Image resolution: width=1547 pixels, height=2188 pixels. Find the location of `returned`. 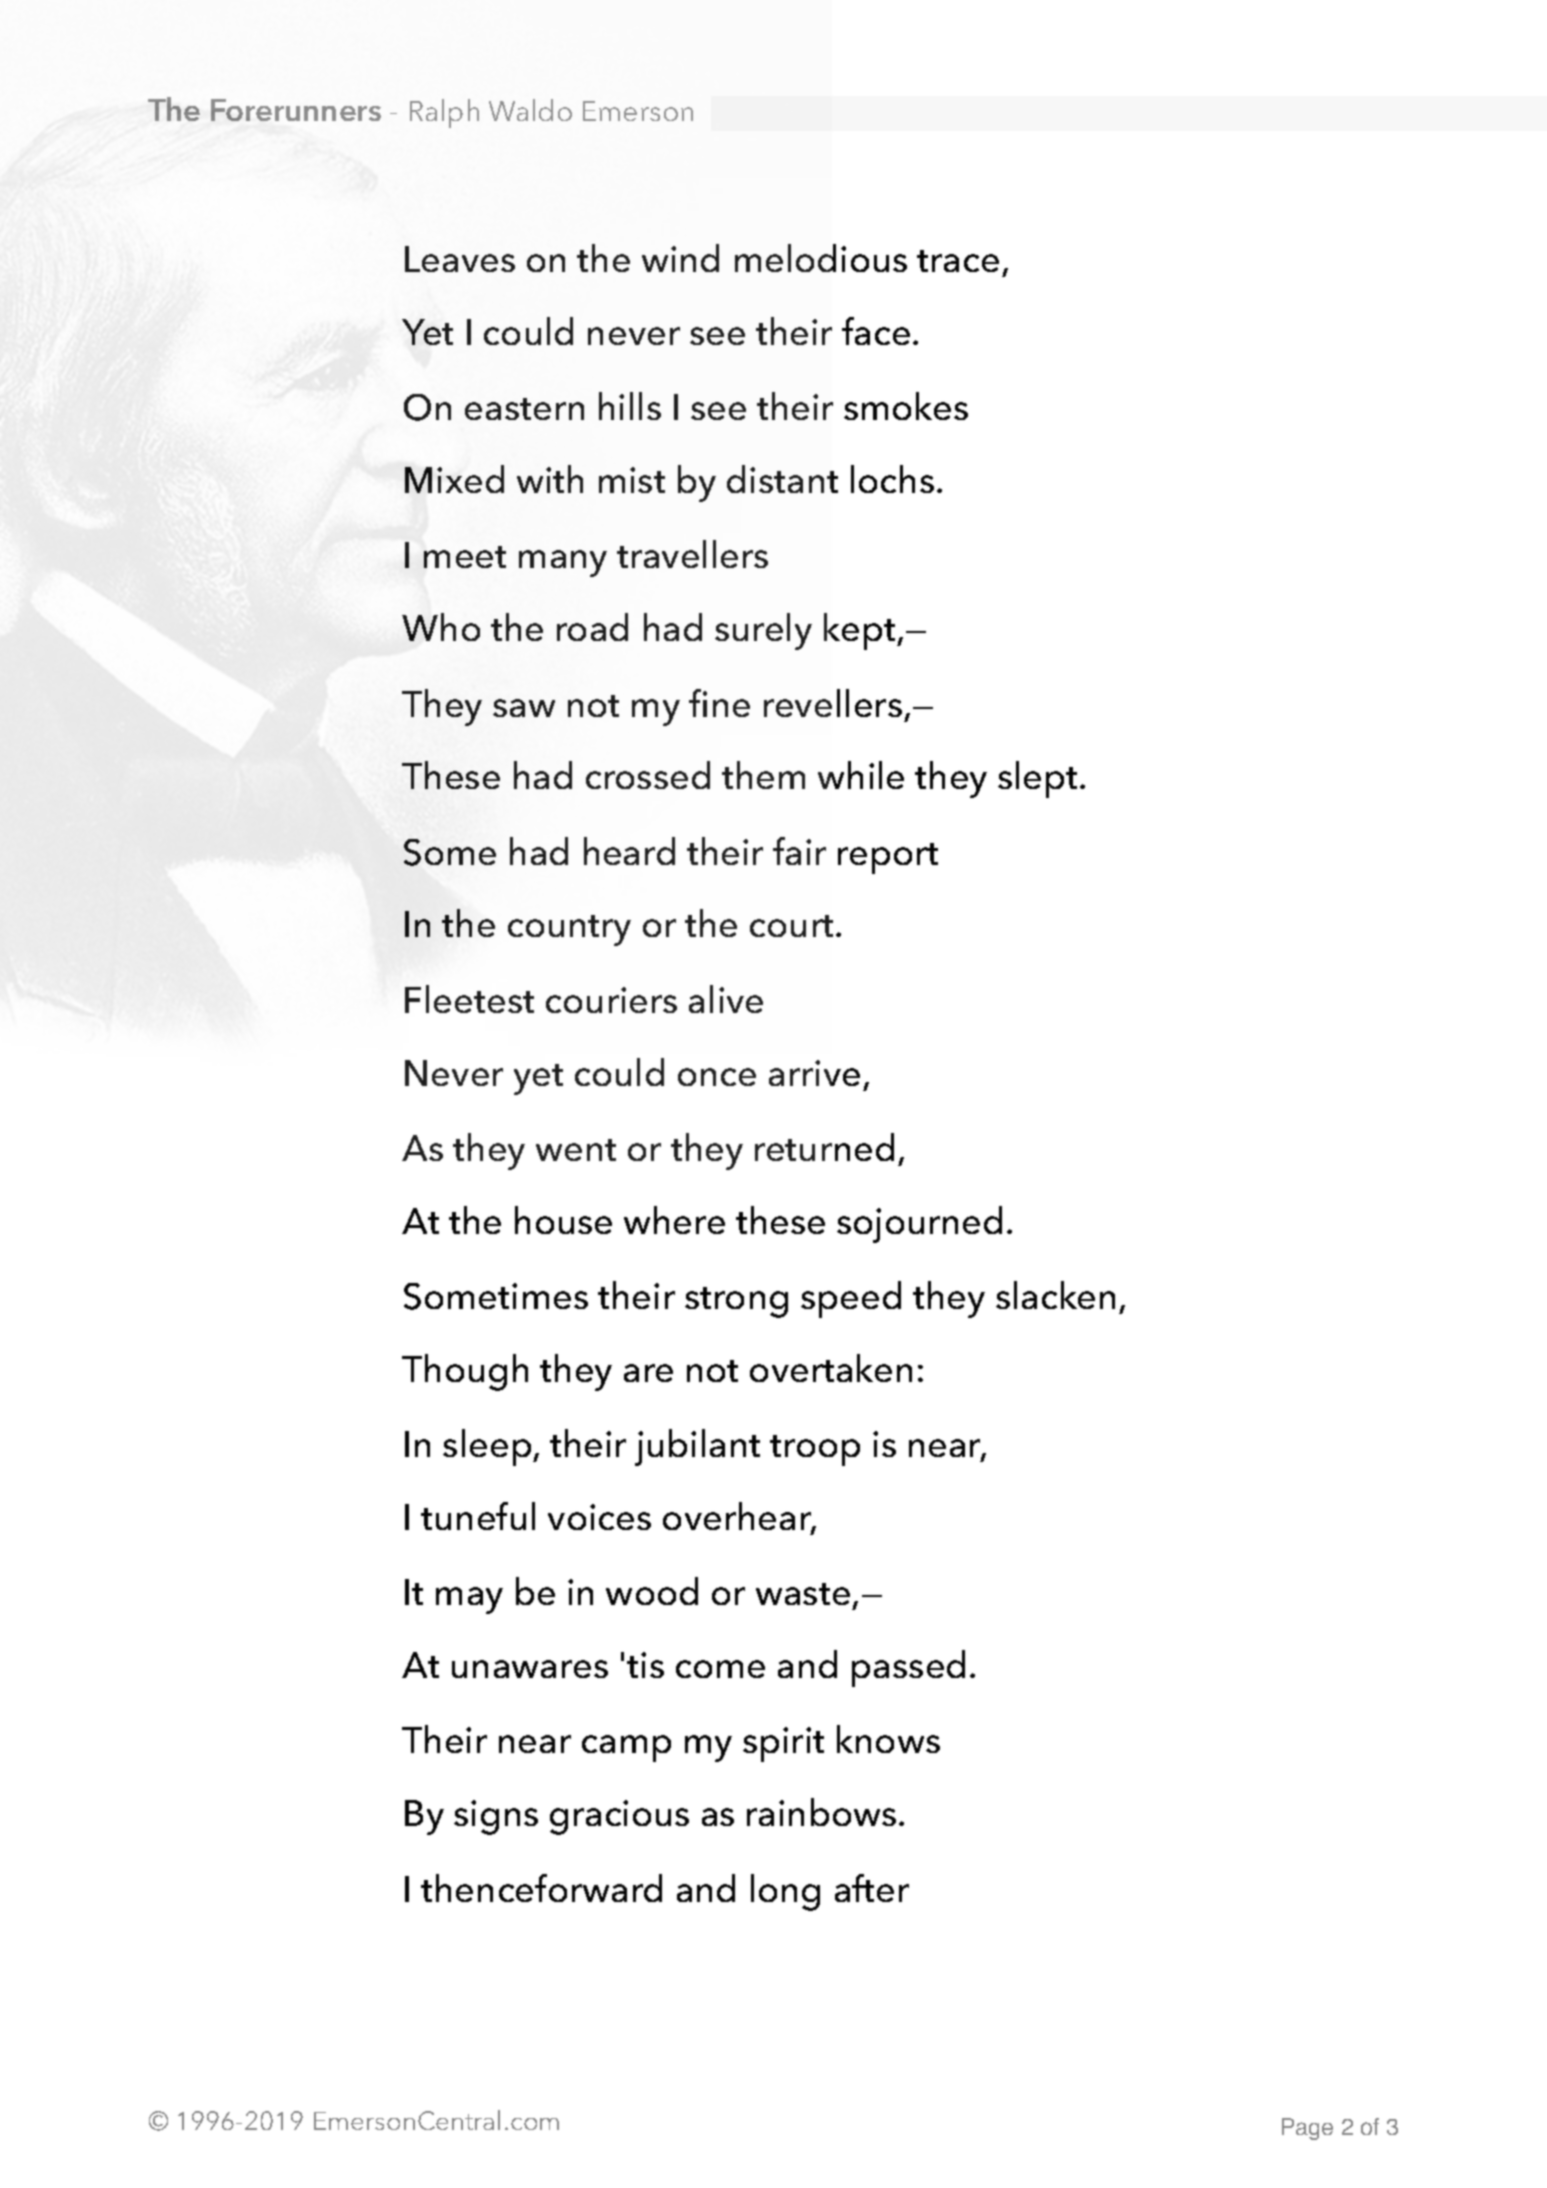

returned is located at coordinates (824, 1147).
